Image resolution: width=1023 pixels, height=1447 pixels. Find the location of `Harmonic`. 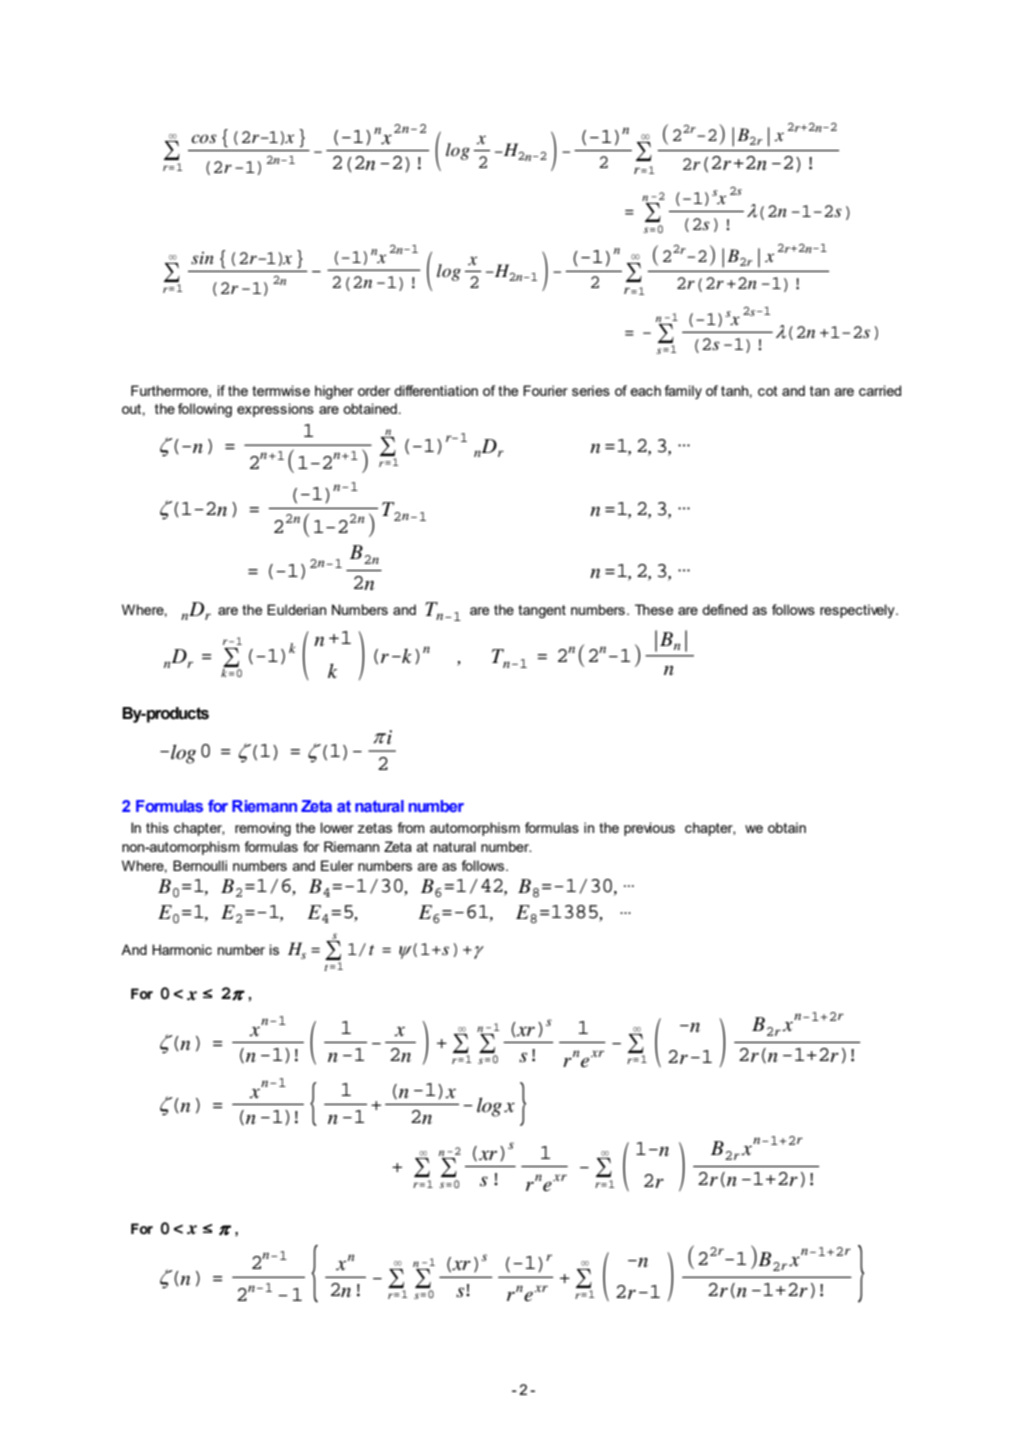

Harmonic is located at coordinates (182, 949).
